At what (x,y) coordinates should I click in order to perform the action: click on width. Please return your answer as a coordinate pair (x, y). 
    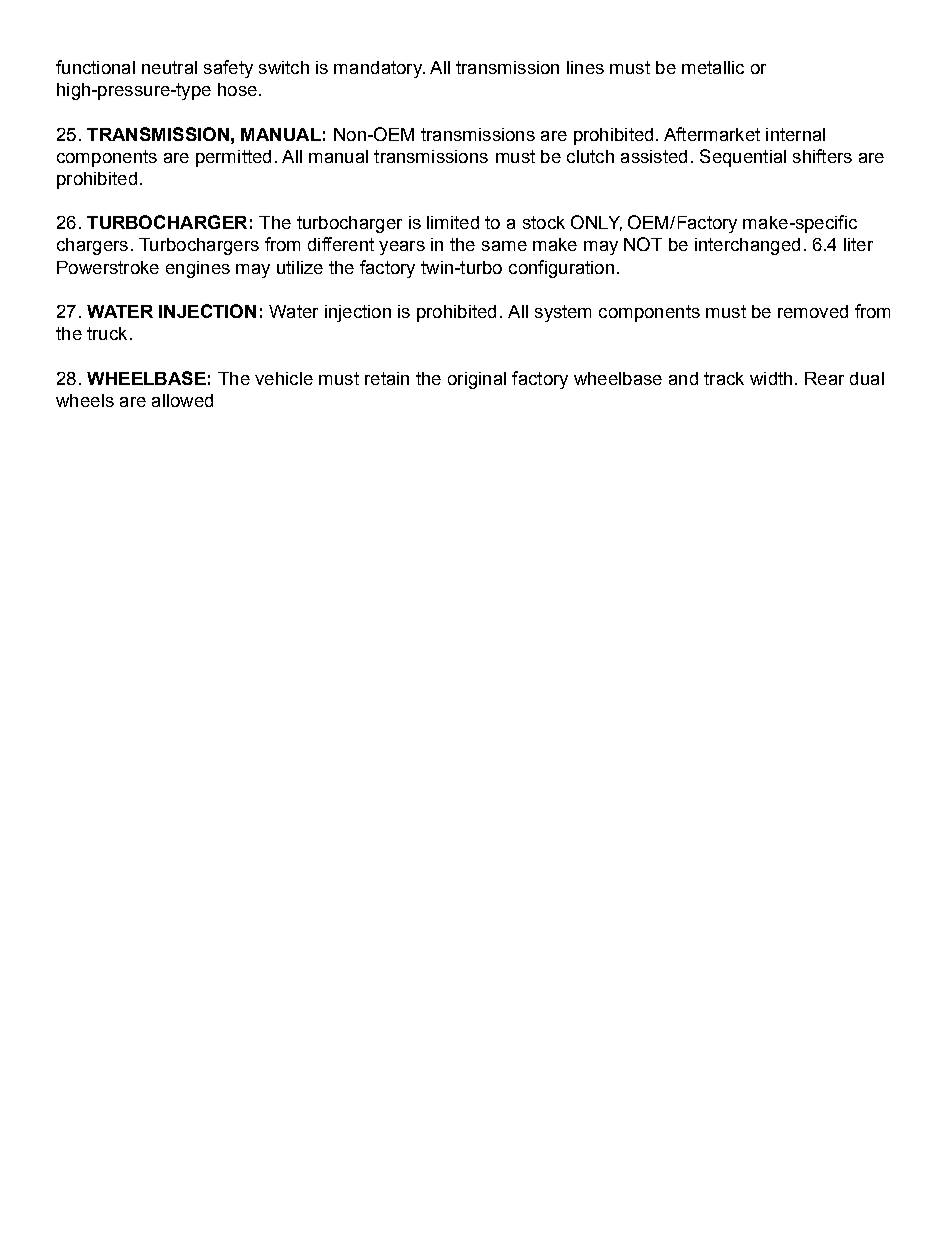
    Looking at the image, I should click on (771, 378).
